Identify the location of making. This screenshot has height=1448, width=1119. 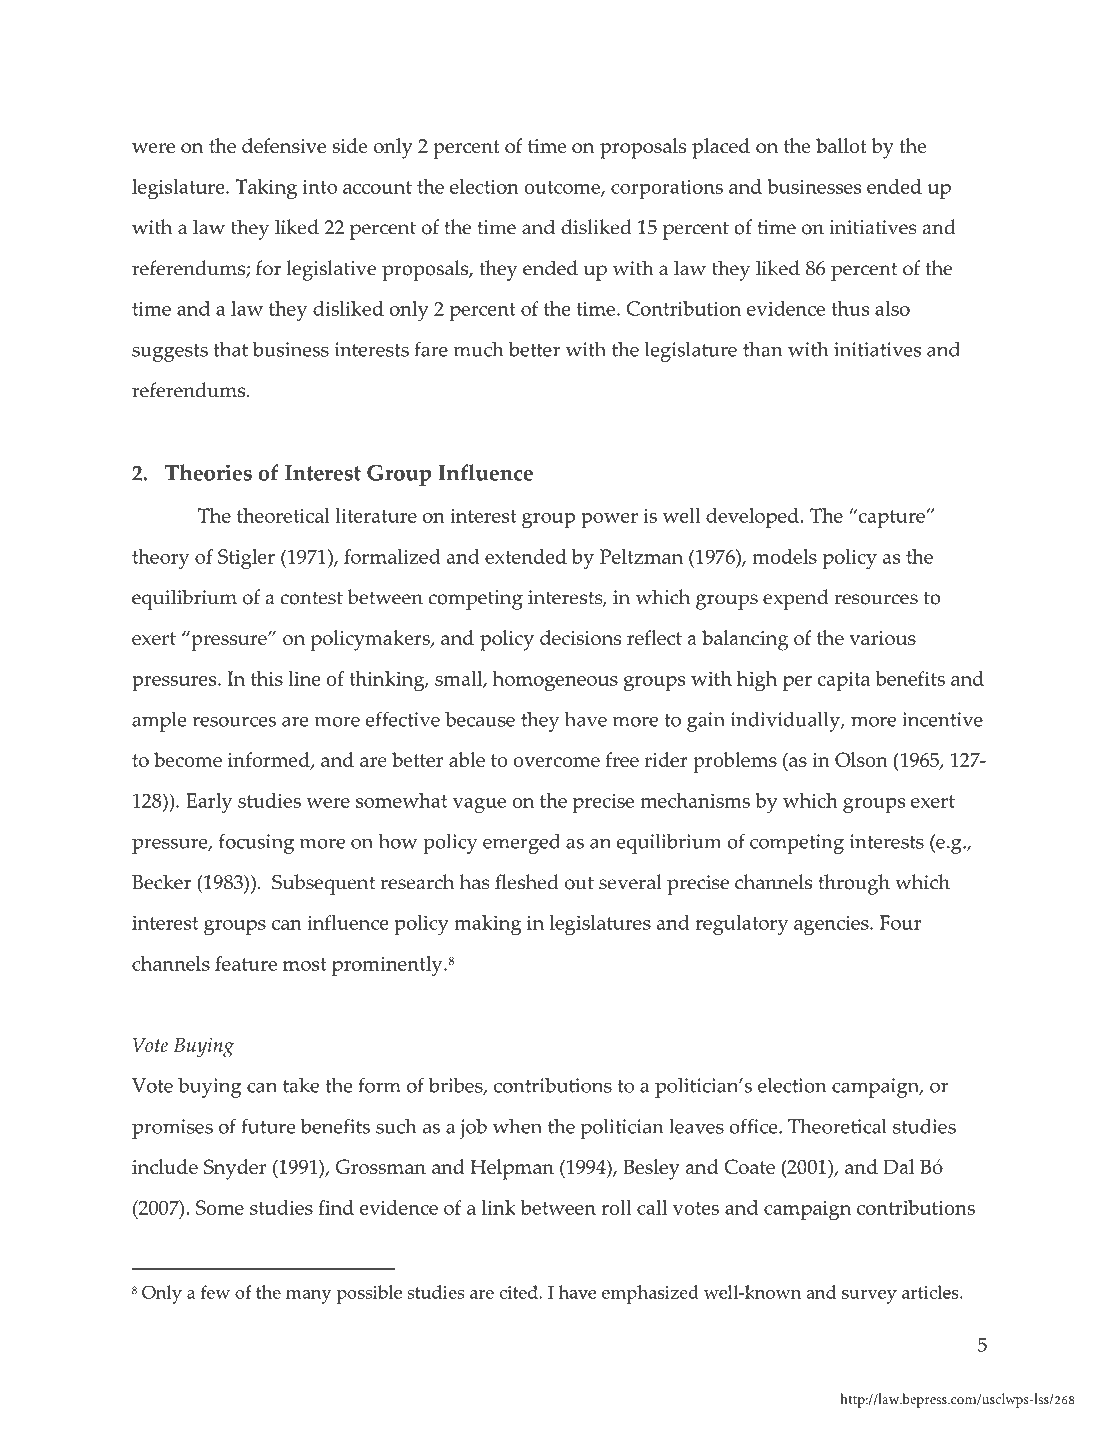
(487, 925).
